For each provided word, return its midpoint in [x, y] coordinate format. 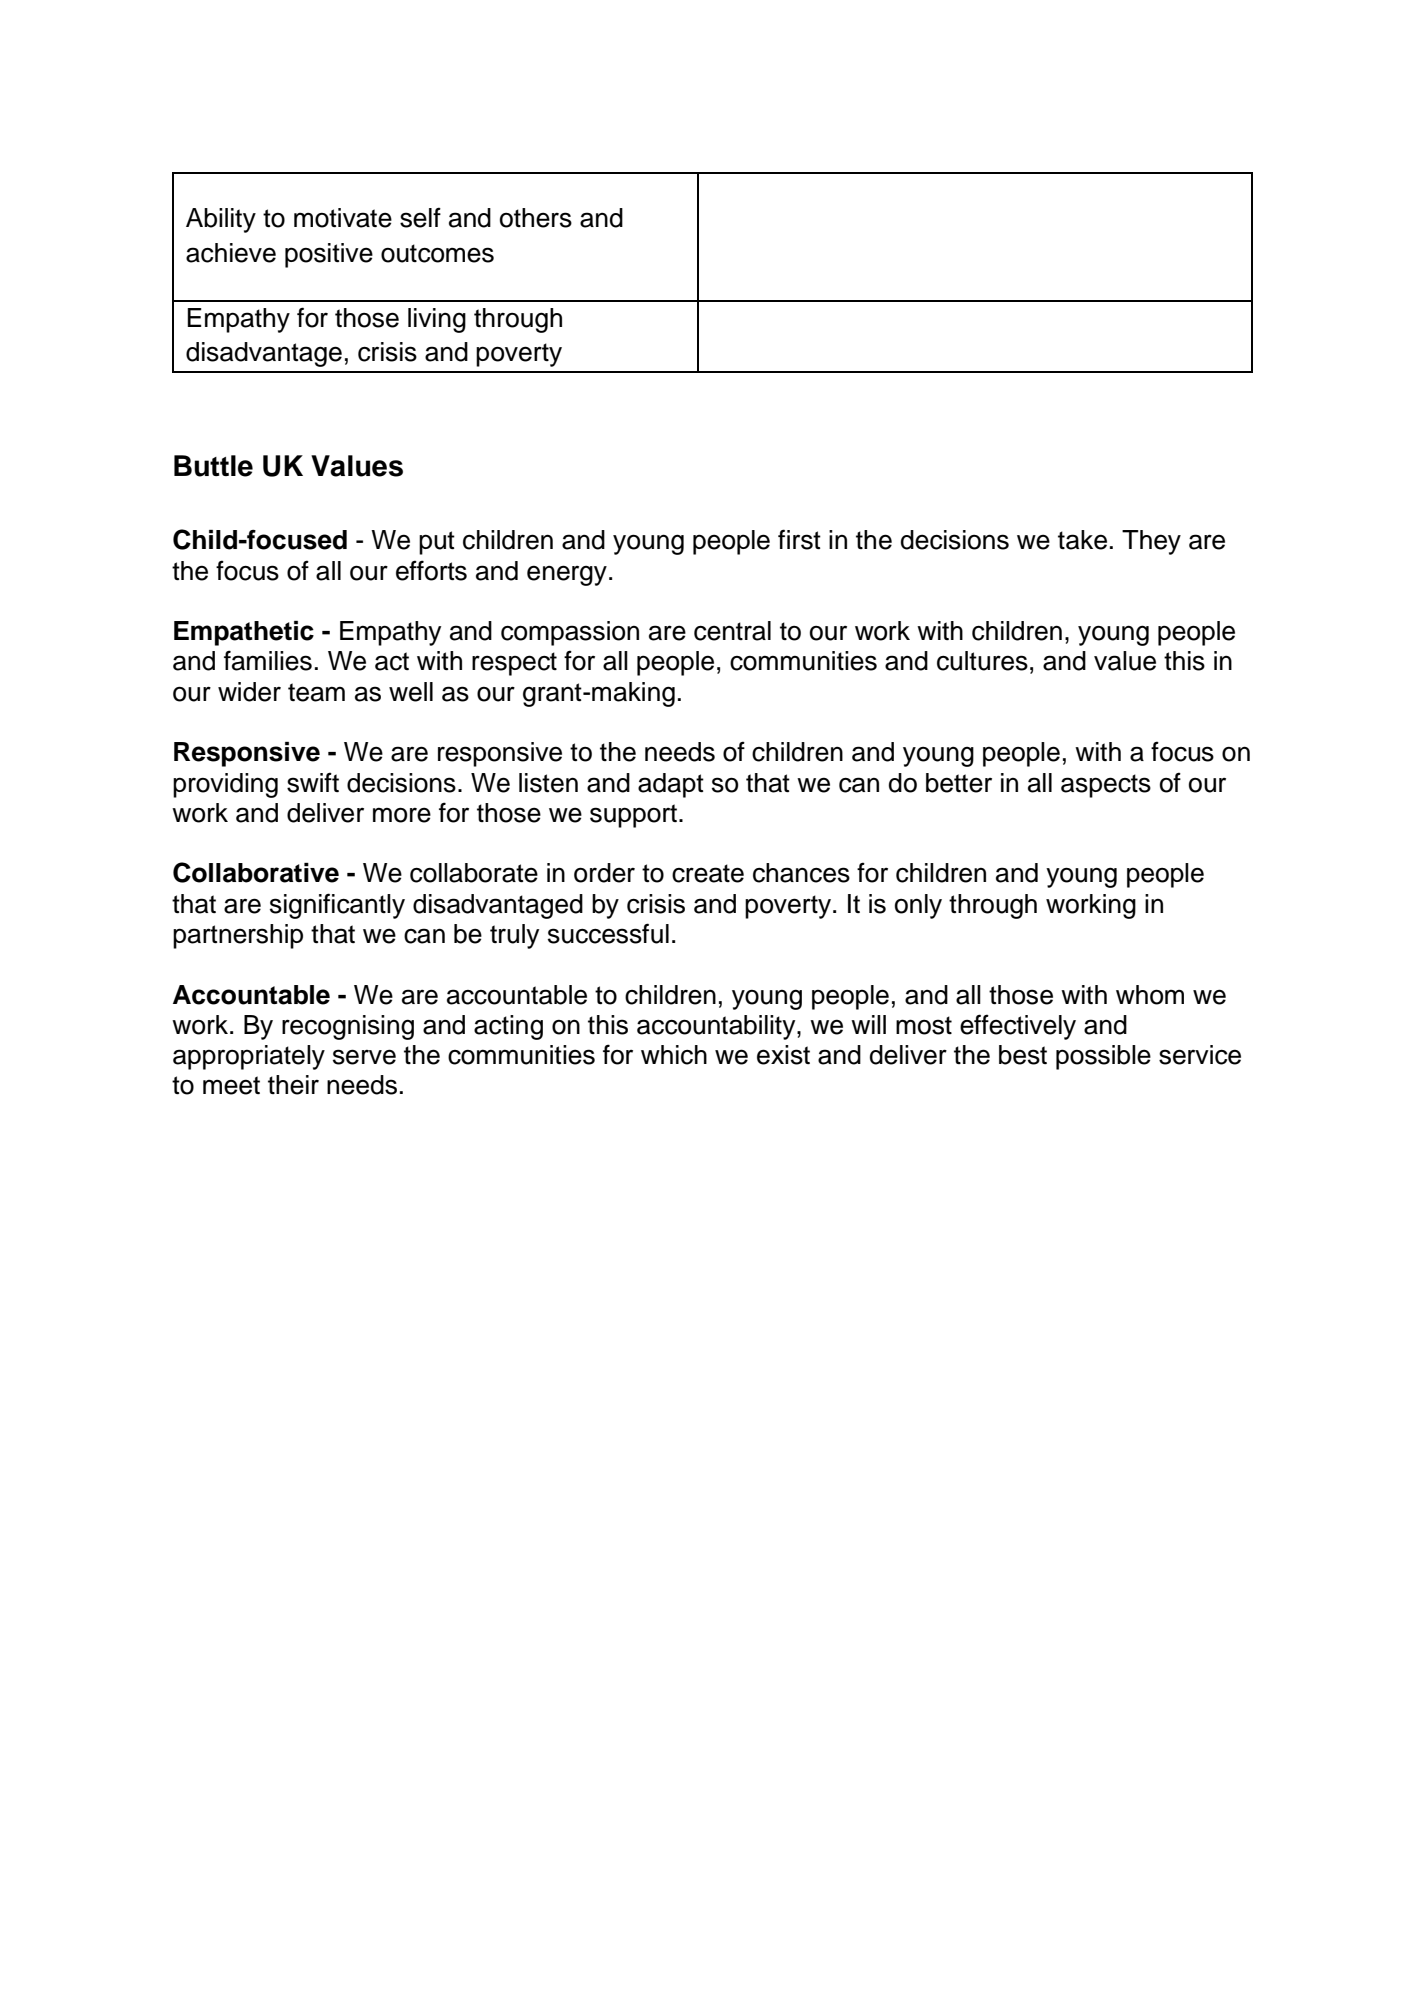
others [536, 218]
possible [1103, 1057]
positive [329, 255]
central [732, 631]
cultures [982, 661]
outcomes [437, 253]
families [268, 660]
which [674, 1055]
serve [364, 1057]
